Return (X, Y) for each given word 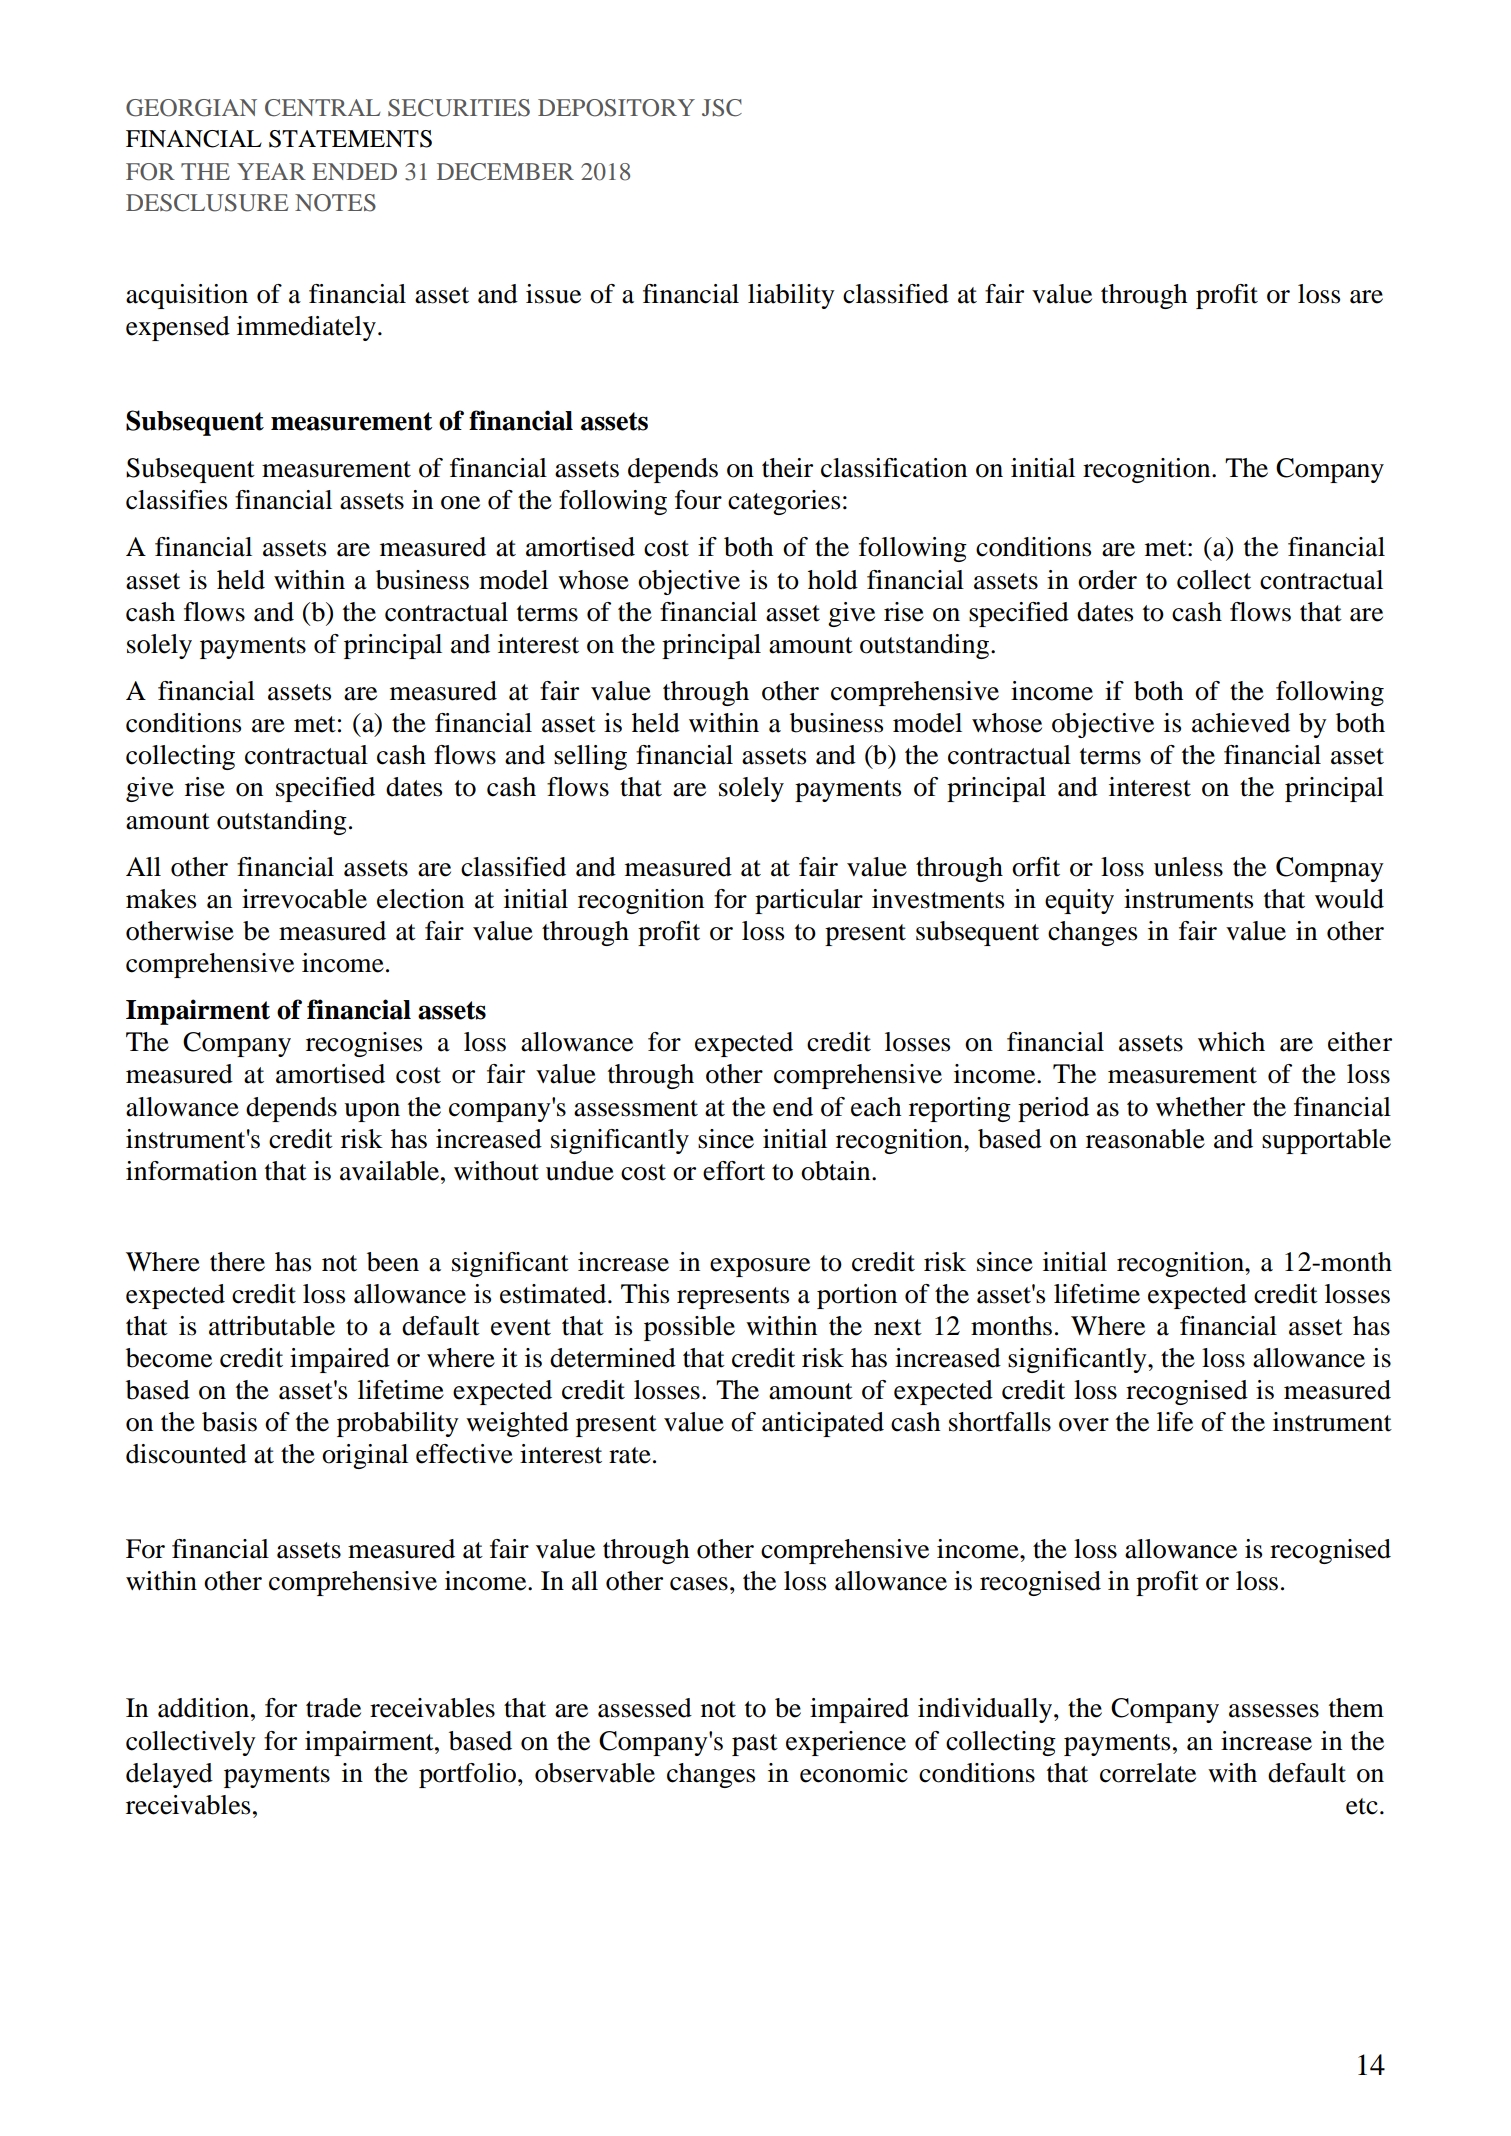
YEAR (271, 171)
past (755, 1745)
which (1231, 1042)
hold (833, 580)
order (1107, 580)
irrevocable (304, 899)
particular (809, 901)
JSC (722, 108)
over (1084, 1425)
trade (333, 1708)
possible (689, 1328)
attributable (272, 1326)
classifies (176, 500)
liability (791, 296)
